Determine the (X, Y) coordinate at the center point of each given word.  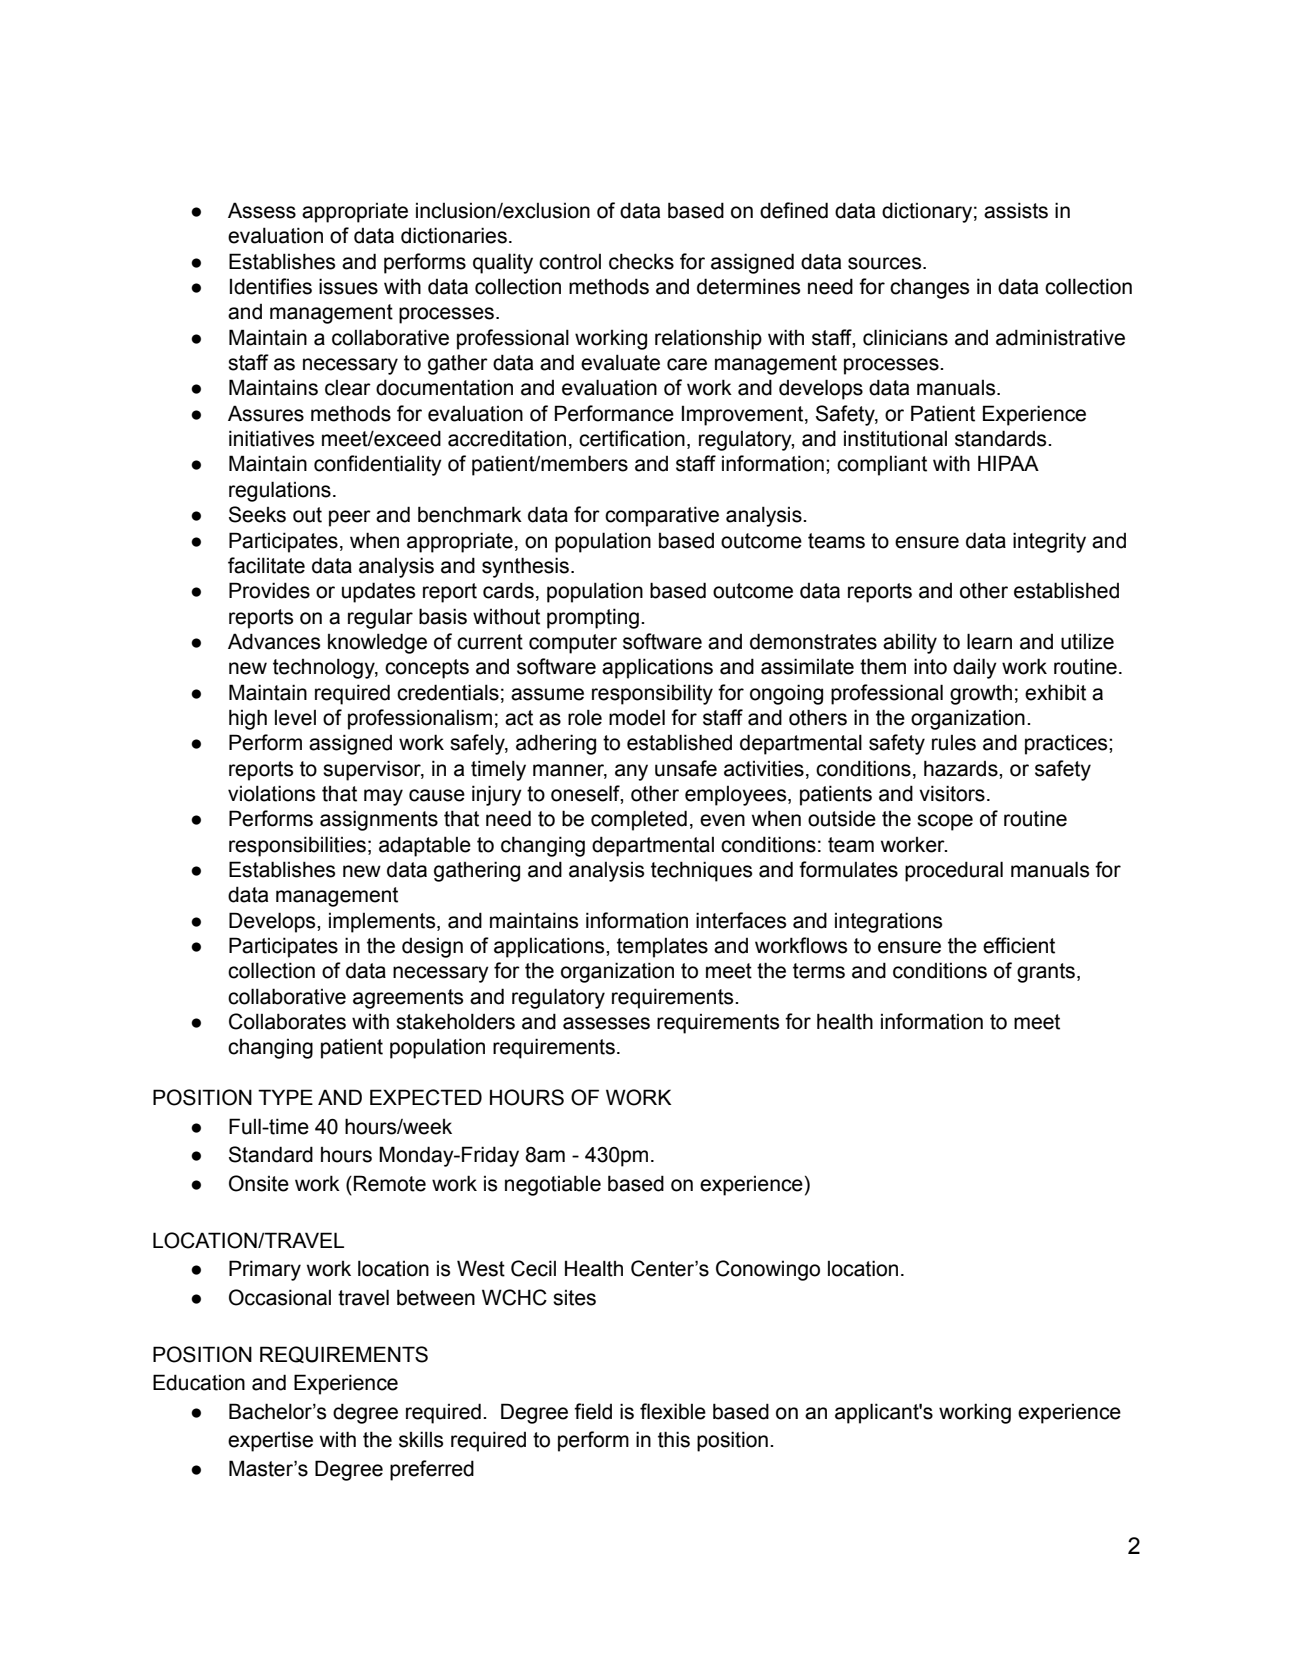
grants (1046, 973)
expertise (270, 1442)
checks (641, 261)
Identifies (271, 286)
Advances (274, 641)
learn (989, 641)
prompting (593, 618)
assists (1016, 210)
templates (662, 948)
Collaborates (287, 1021)
